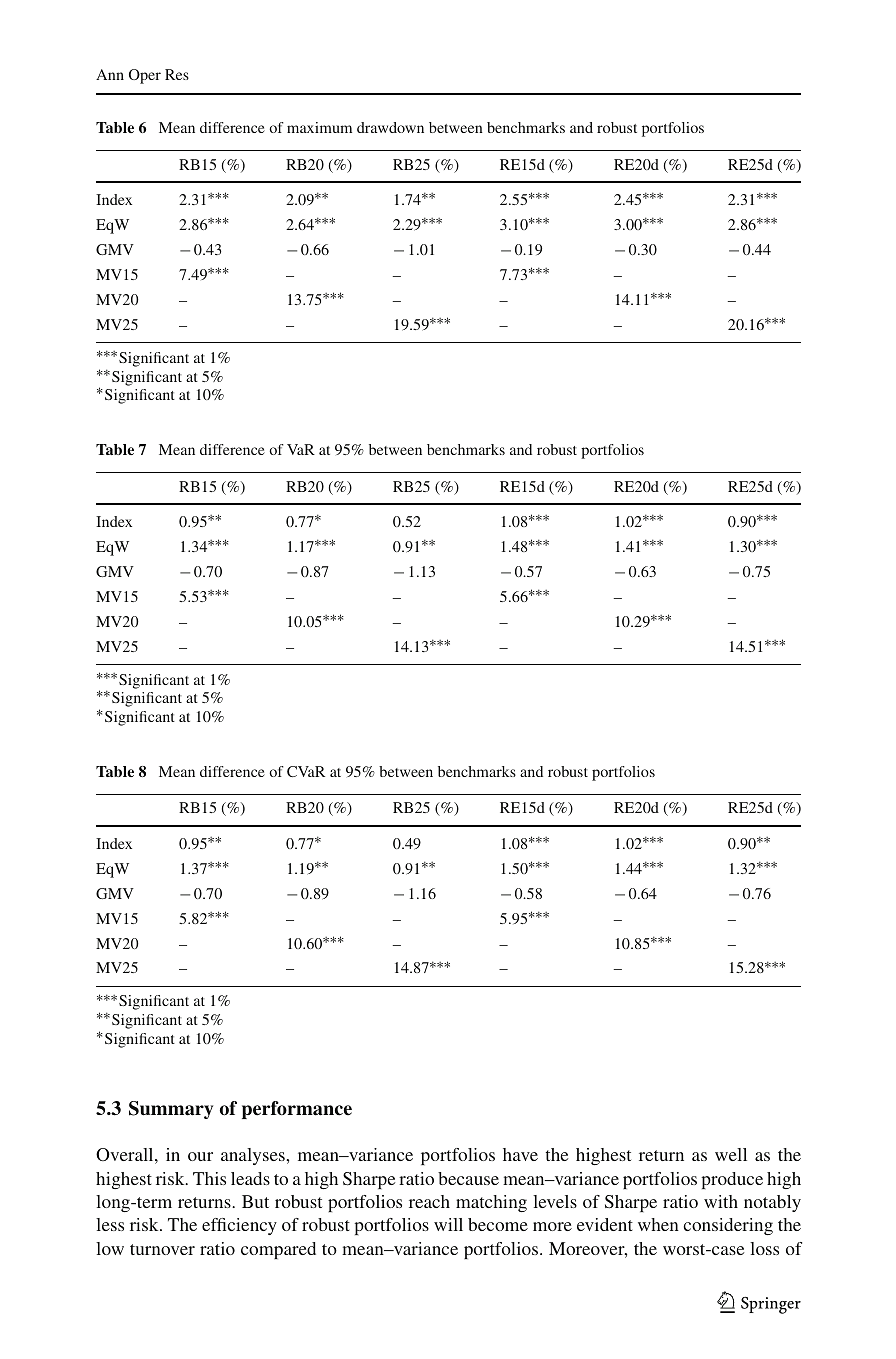 This screenshot has width=896, height=1359. Describe the element at coordinates (448, 1224) in the screenshot. I see `will` at that location.
